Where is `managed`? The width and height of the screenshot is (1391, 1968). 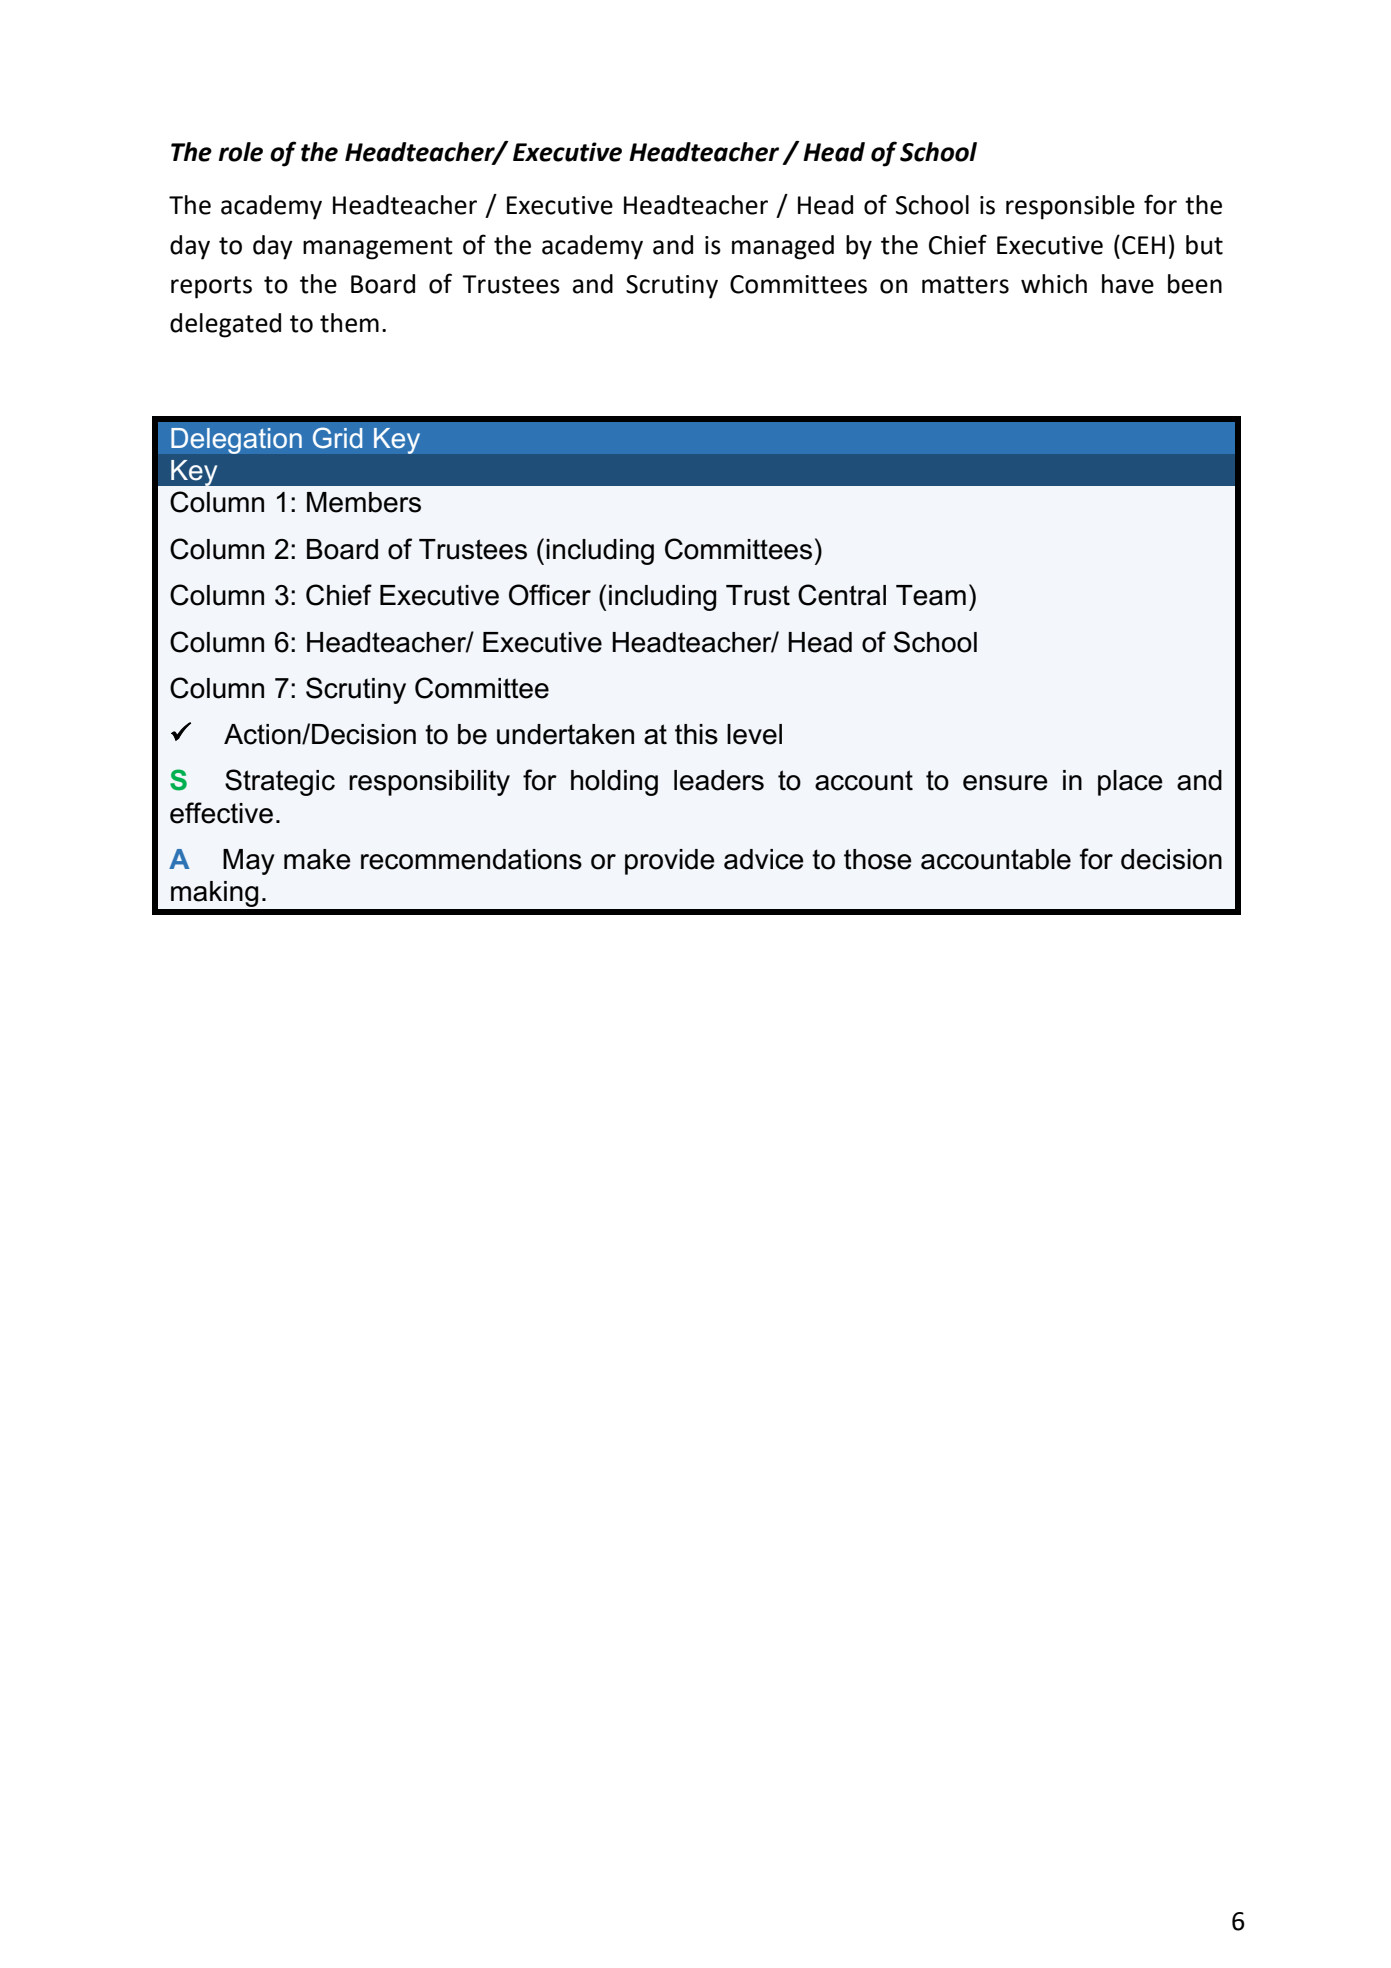 managed is located at coordinates (783, 247).
